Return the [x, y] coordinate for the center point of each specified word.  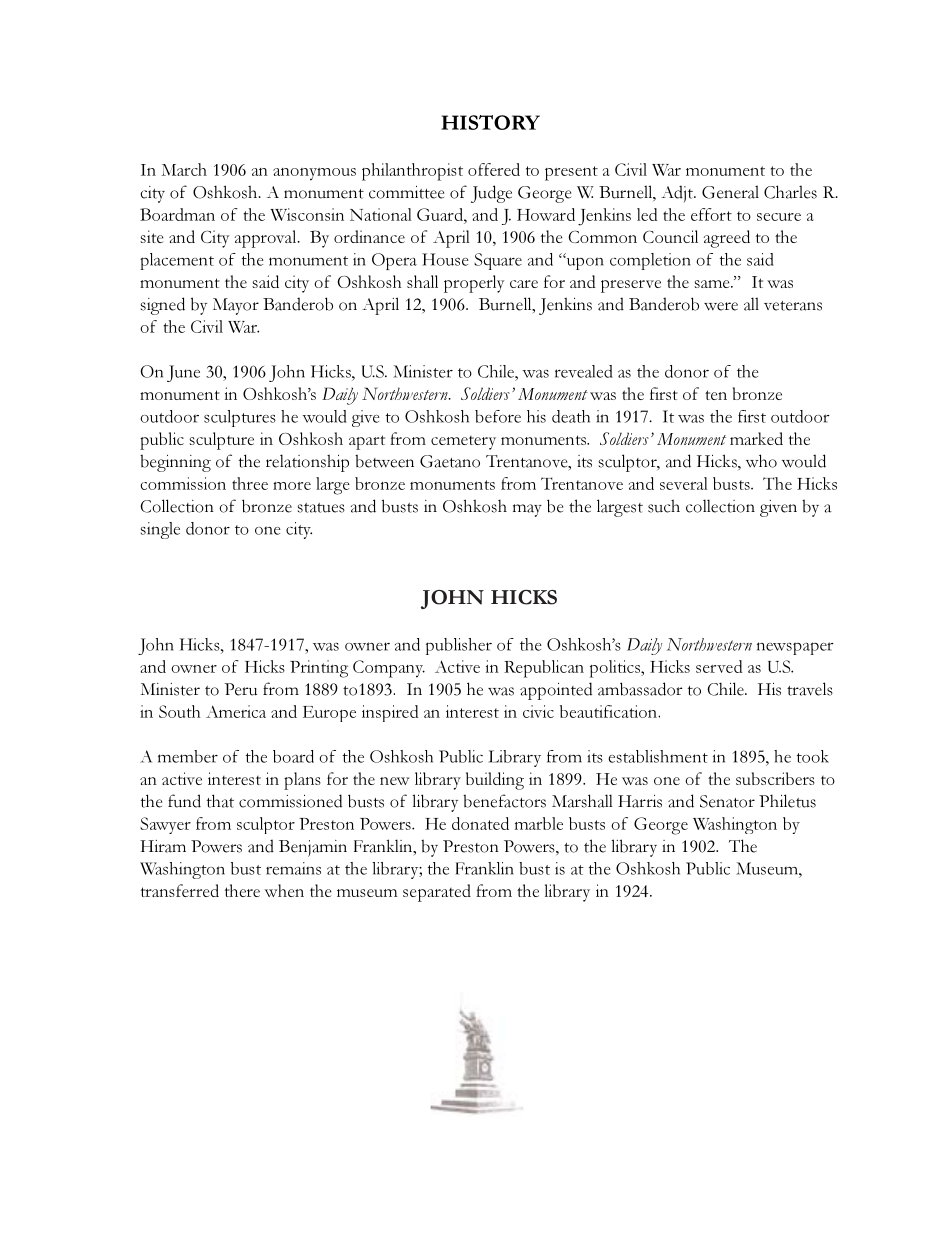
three [250, 483]
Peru [240, 689]
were [721, 306]
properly [474, 284]
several [683, 483]
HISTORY [490, 122]
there [242, 890]
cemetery [463, 443]
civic [538, 711]
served [719, 666]
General [730, 192]
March [184, 169]
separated [437, 893]
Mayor [236, 306]
